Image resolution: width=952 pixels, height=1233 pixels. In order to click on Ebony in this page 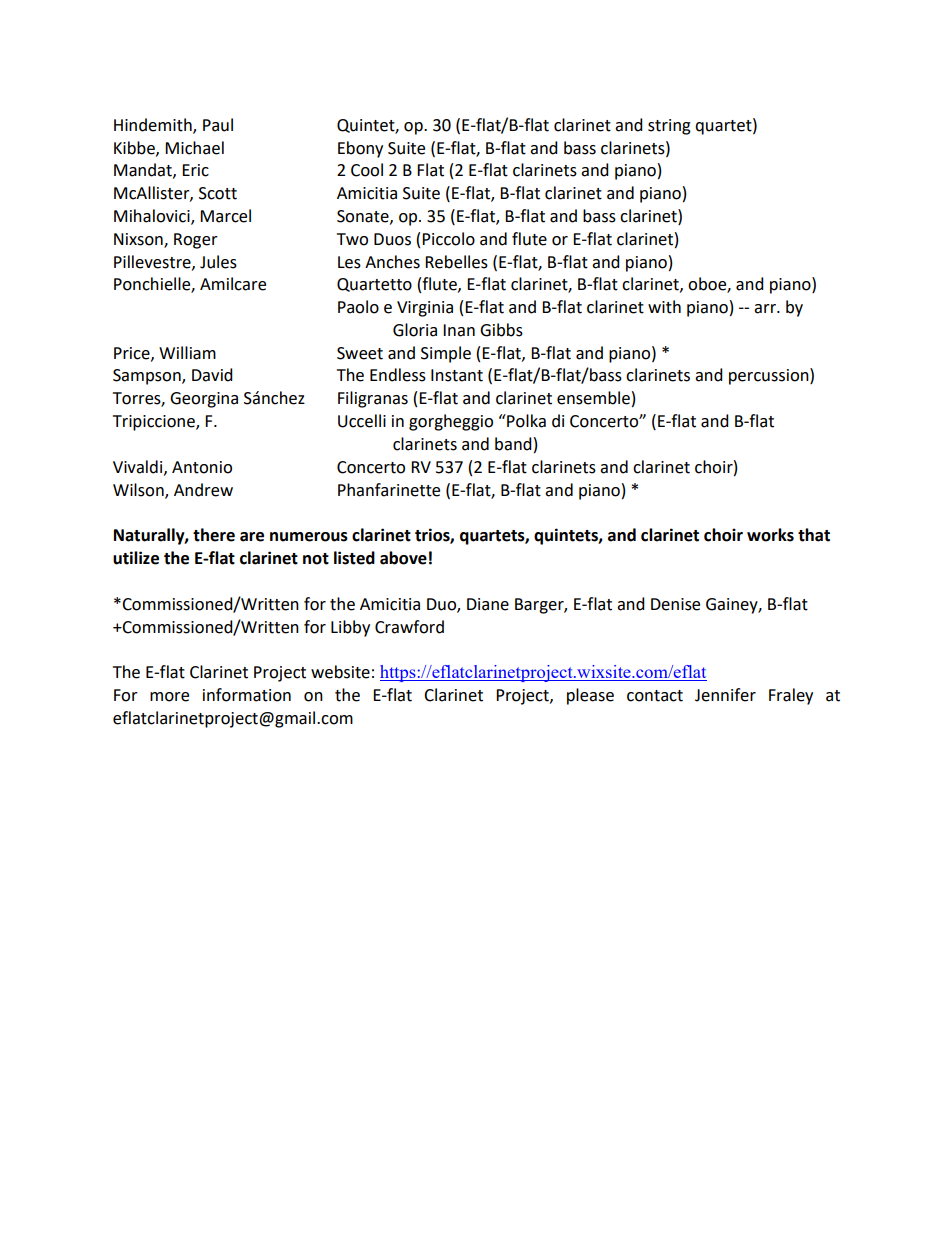, I will do `click(360, 149)`.
